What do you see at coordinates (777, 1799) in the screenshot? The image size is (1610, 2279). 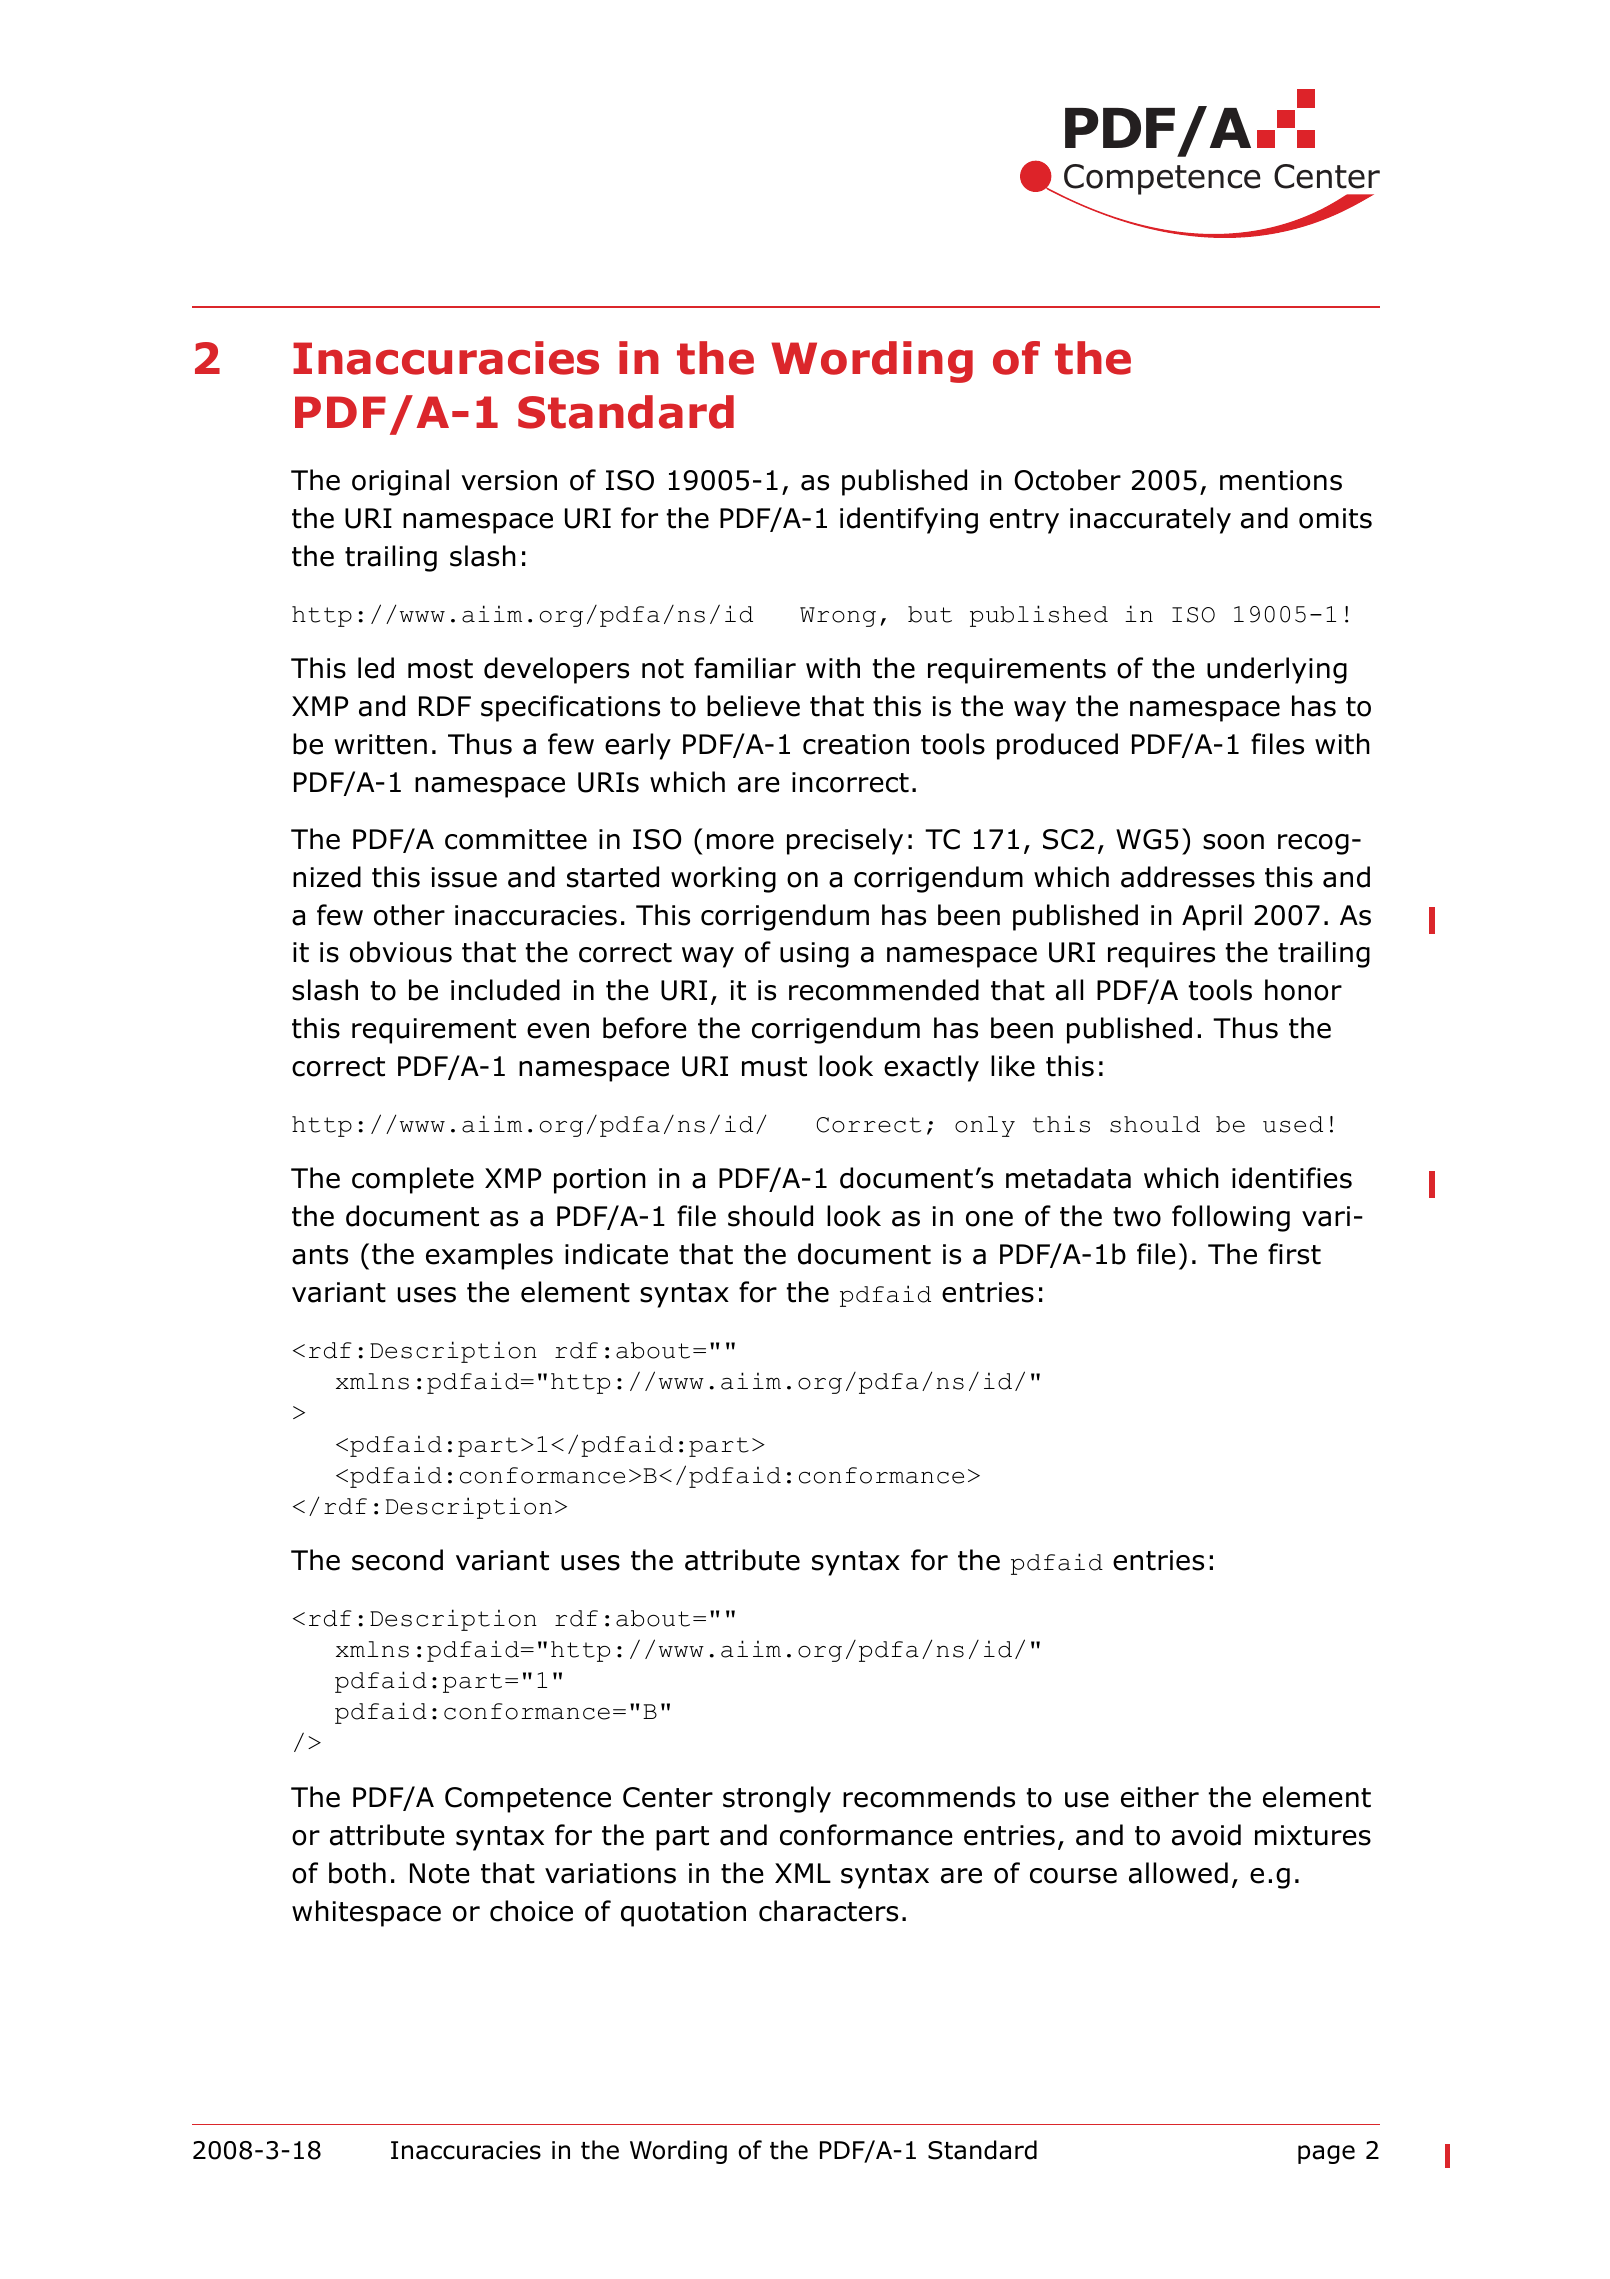 I see `strongly` at bounding box center [777, 1799].
